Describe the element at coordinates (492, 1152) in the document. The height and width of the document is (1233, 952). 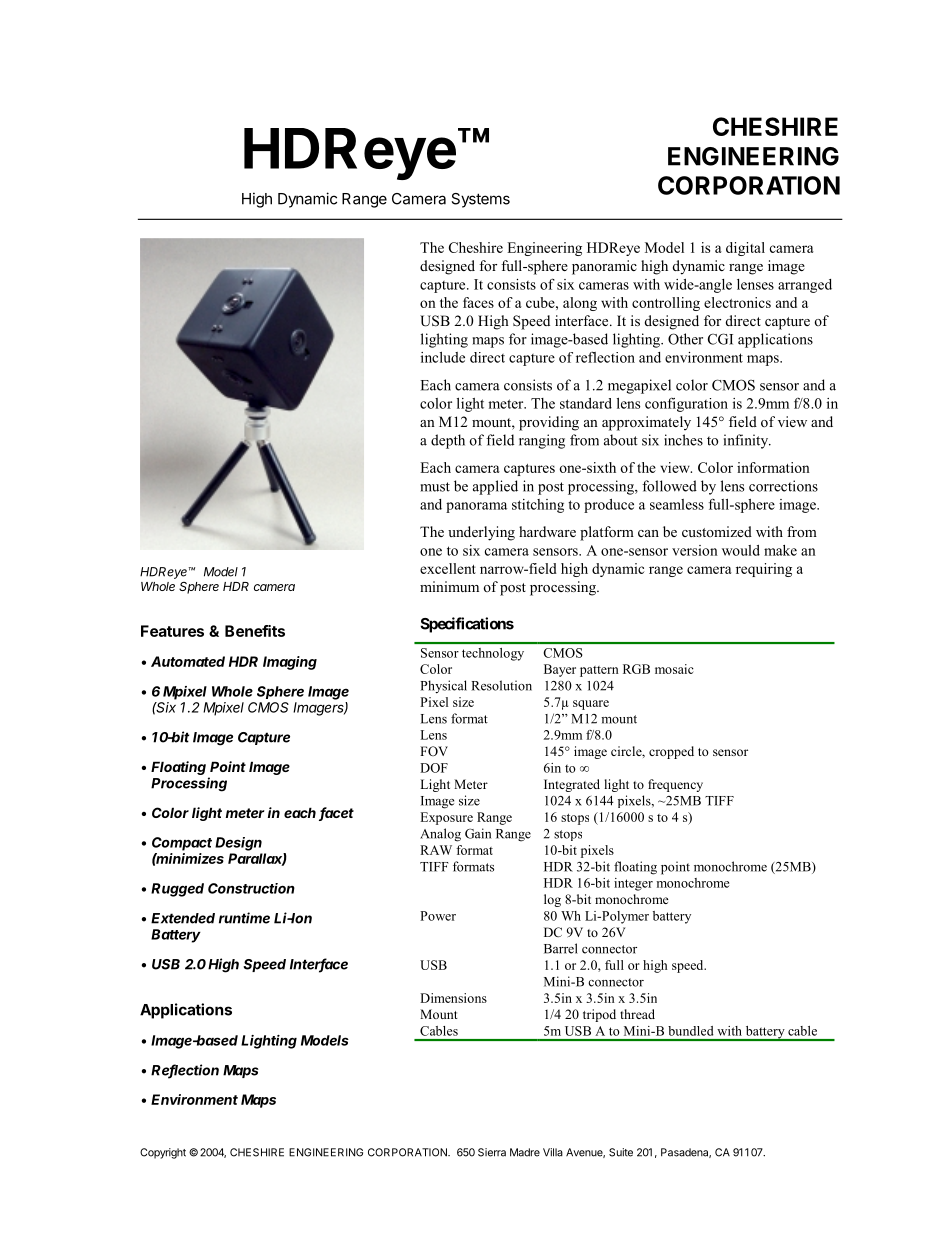
I see `Sierra` at that location.
